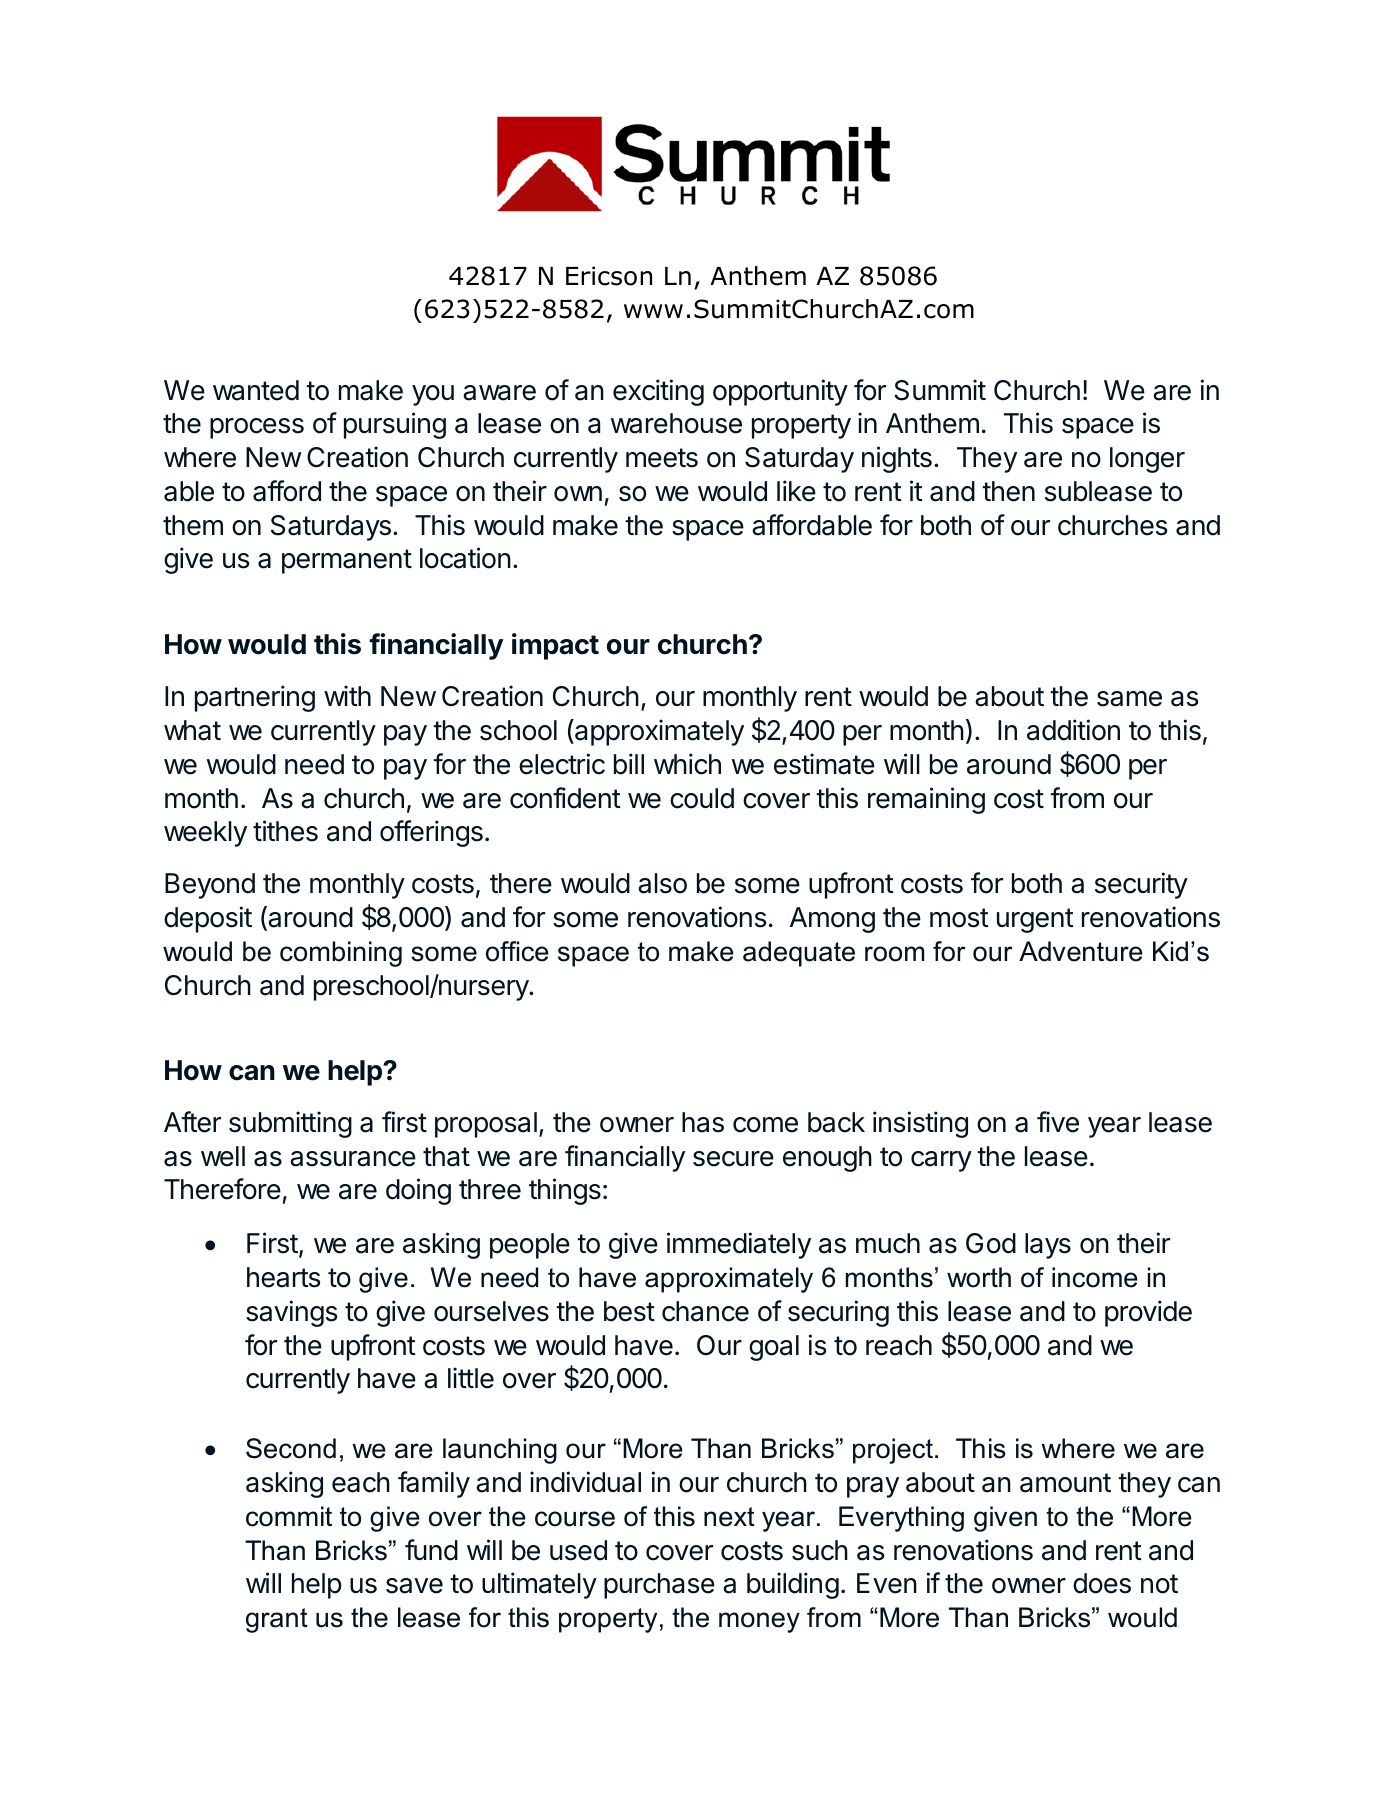 Image resolution: width=1388 pixels, height=1796 pixels. What do you see at coordinates (347, 695) in the screenshot?
I see `with` at bounding box center [347, 695].
